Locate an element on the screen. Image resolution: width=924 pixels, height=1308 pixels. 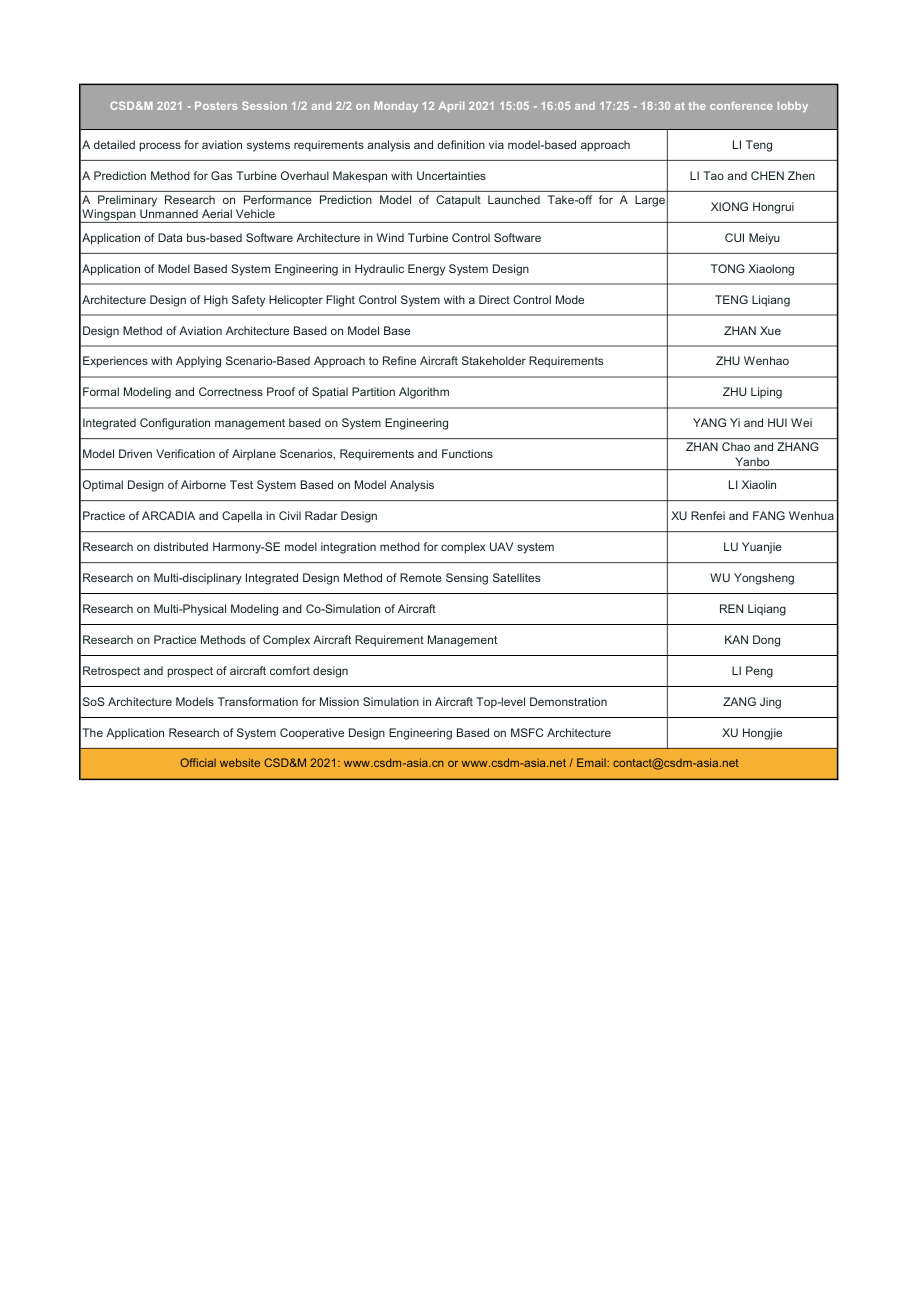
Posters is located at coordinates (216, 106).
